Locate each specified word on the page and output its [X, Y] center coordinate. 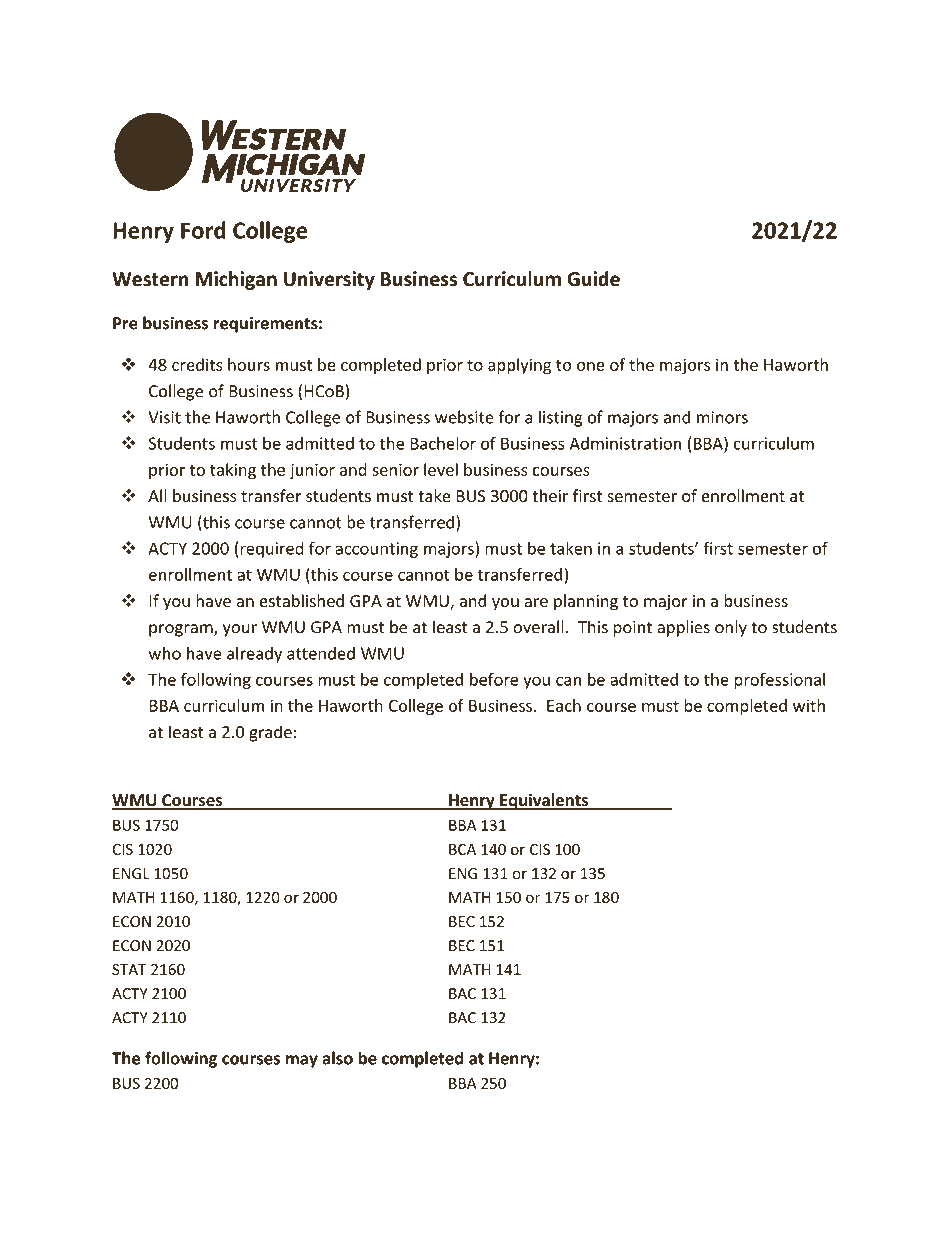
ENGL [131, 874]
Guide [593, 279]
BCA [462, 849]
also [337, 1058]
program [182, 630]
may [302, 1061]
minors [722, 417]
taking [233, 471]
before [494, 679]
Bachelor [443, 443]
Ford [203, 230]
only [731, 628]
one [591, 366]
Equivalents [544, 801]
